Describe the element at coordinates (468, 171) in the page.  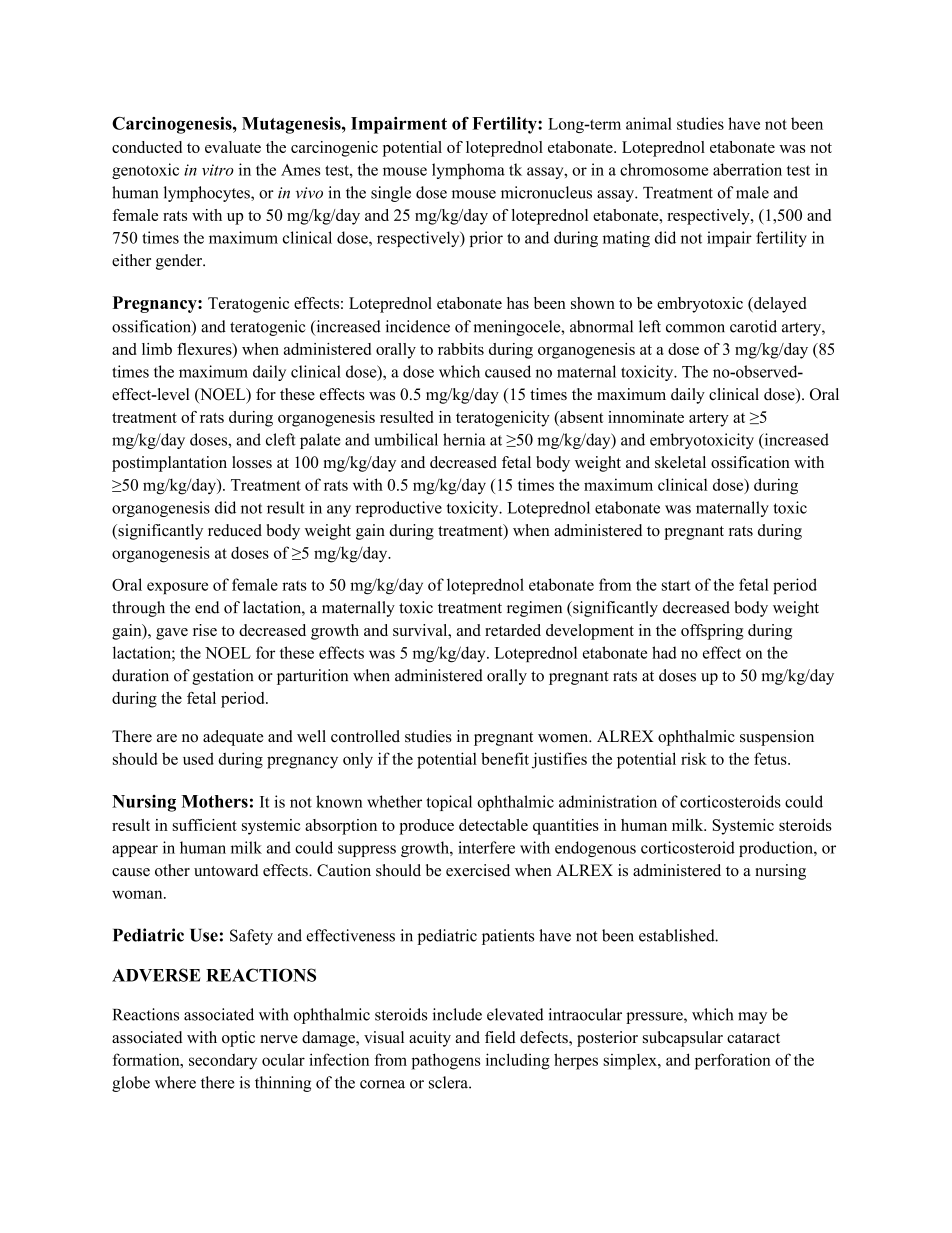
I see `lymphoma` at that location.
